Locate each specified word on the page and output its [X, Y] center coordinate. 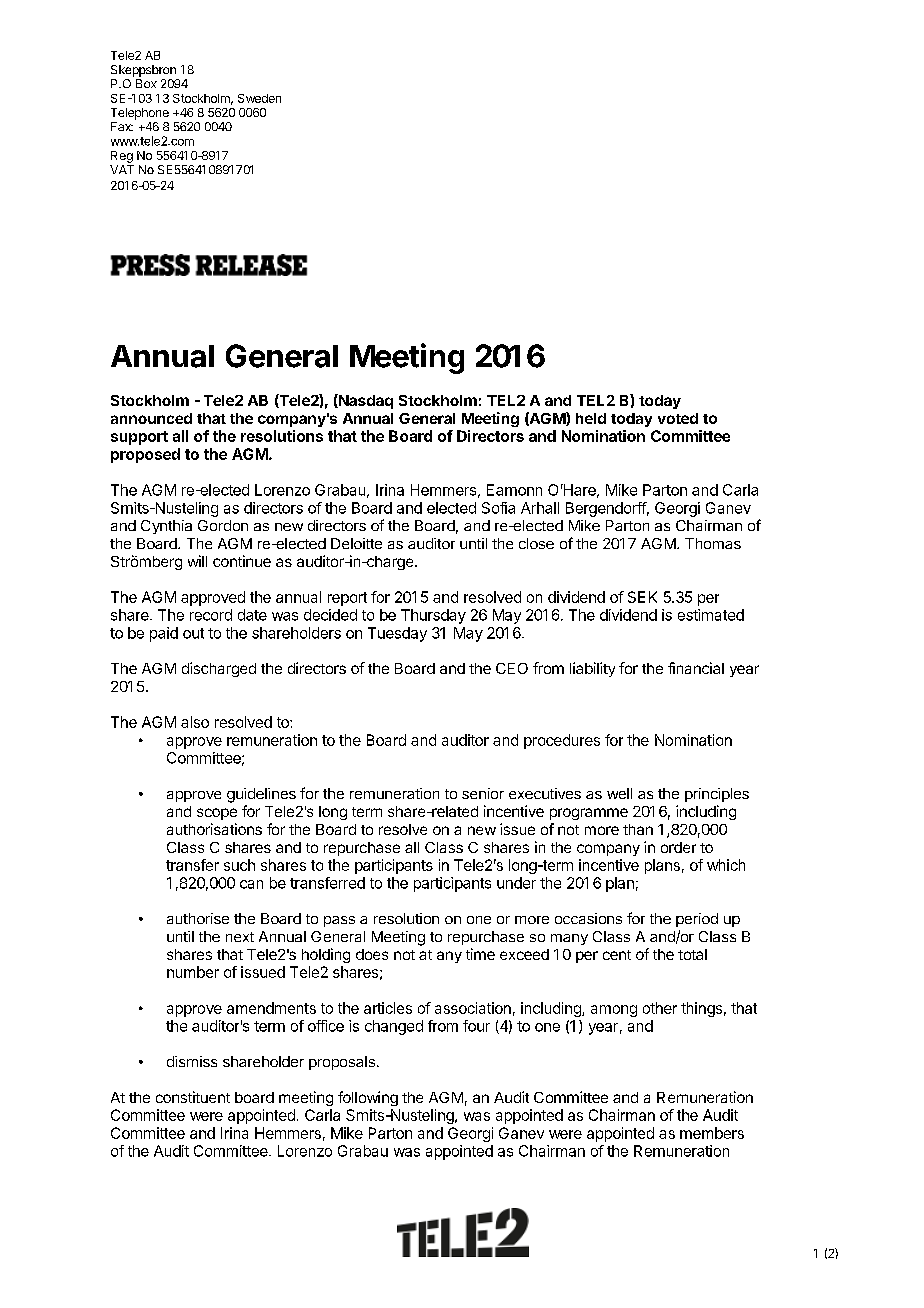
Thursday [433, 616]
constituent [193, 1097]
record [211, 615]
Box [146, 83]
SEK [642, 597]
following [368, 1098]
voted [678, 418]
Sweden [259, 98]
